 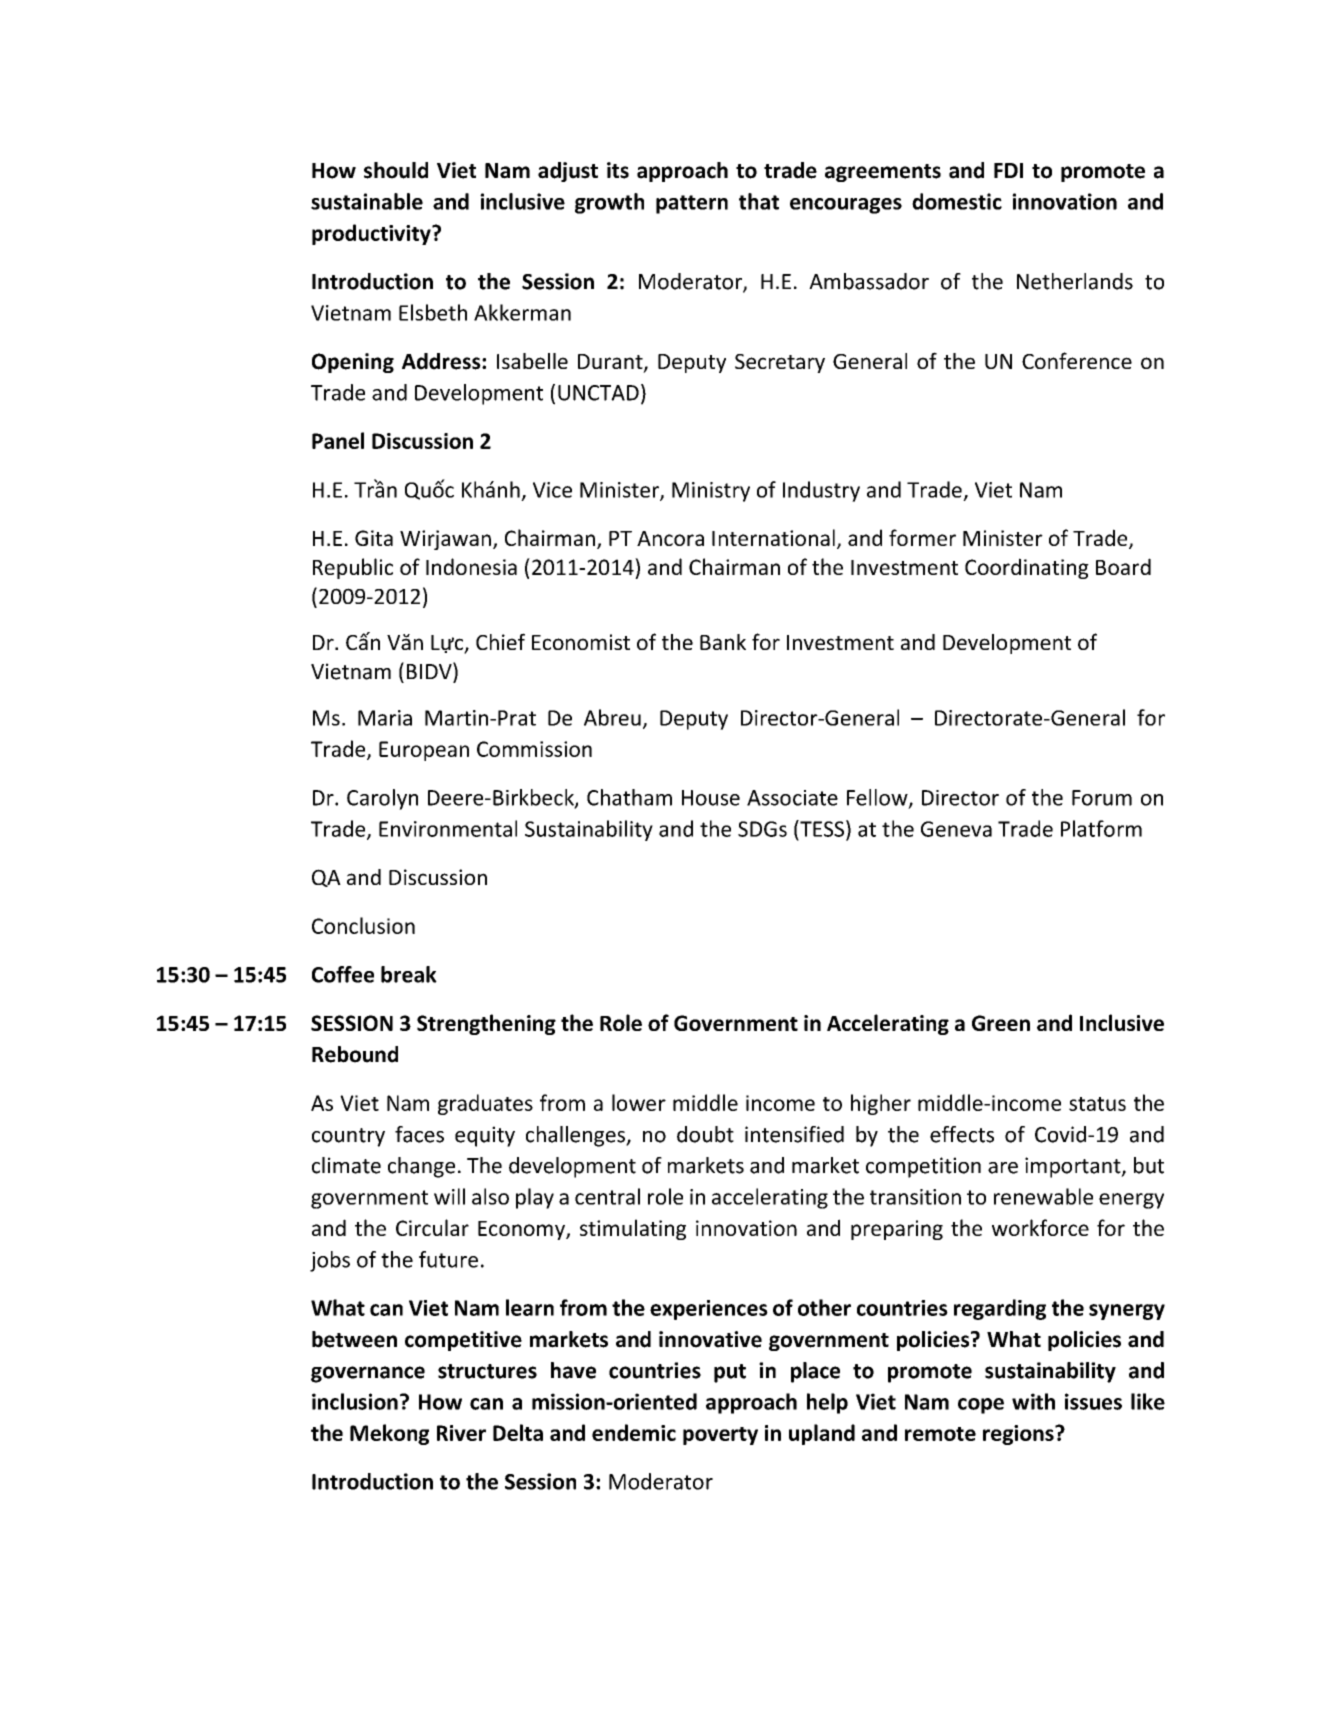 What do you see at coordinates (461, 1433) in the screenshot?
I see `River` at bounding box center [461, 1433].
